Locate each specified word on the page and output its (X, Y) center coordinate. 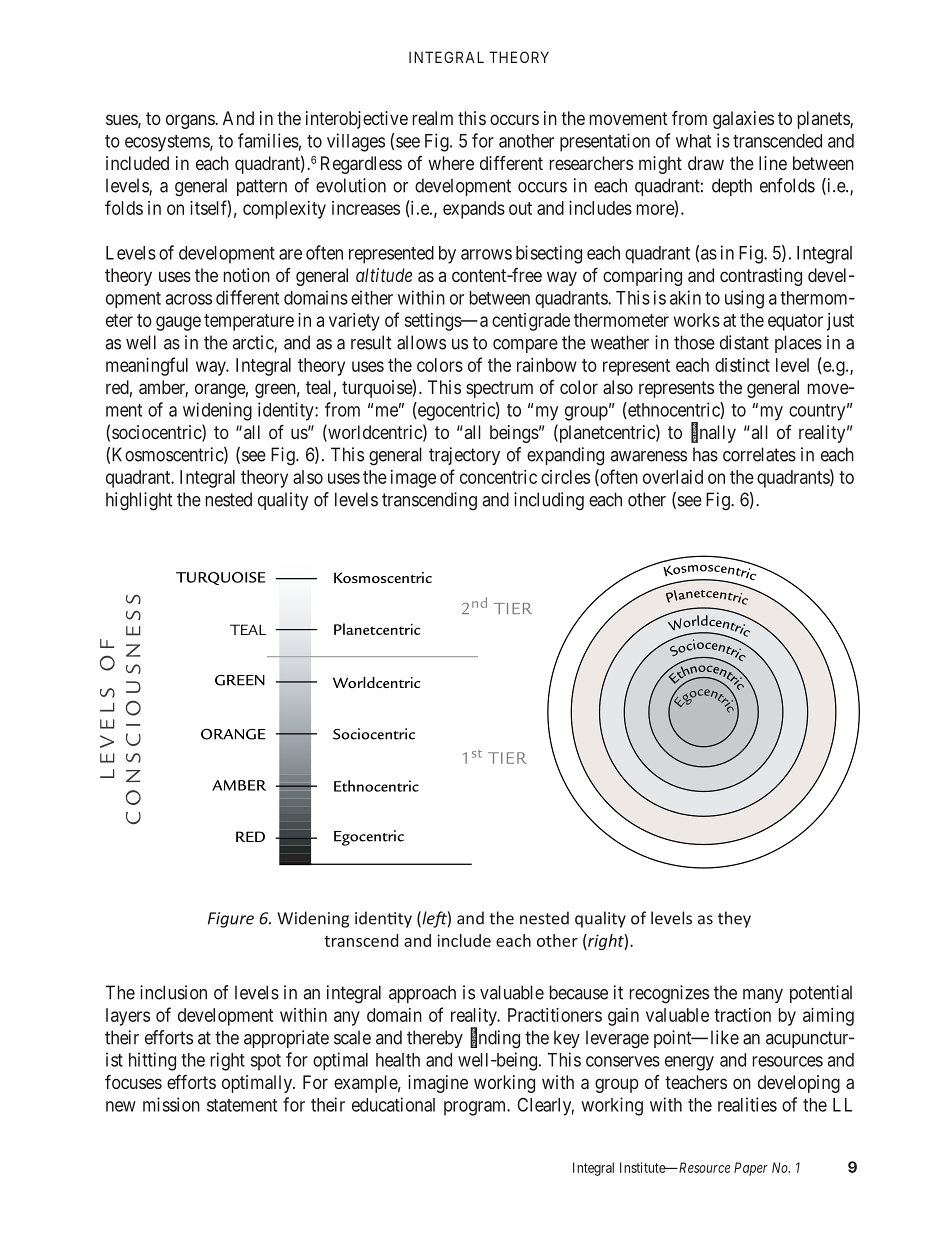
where (451, 163)
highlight (139, 501)
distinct (742, 365)
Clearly (545, 1107)
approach (422, 994)
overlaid (673, 477)
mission (171, 1104)
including (549, 501)
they (734, 919)
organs (191, 121)
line (773, 163)
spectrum (499, 389)
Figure (231, 920)
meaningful (147, 366)
